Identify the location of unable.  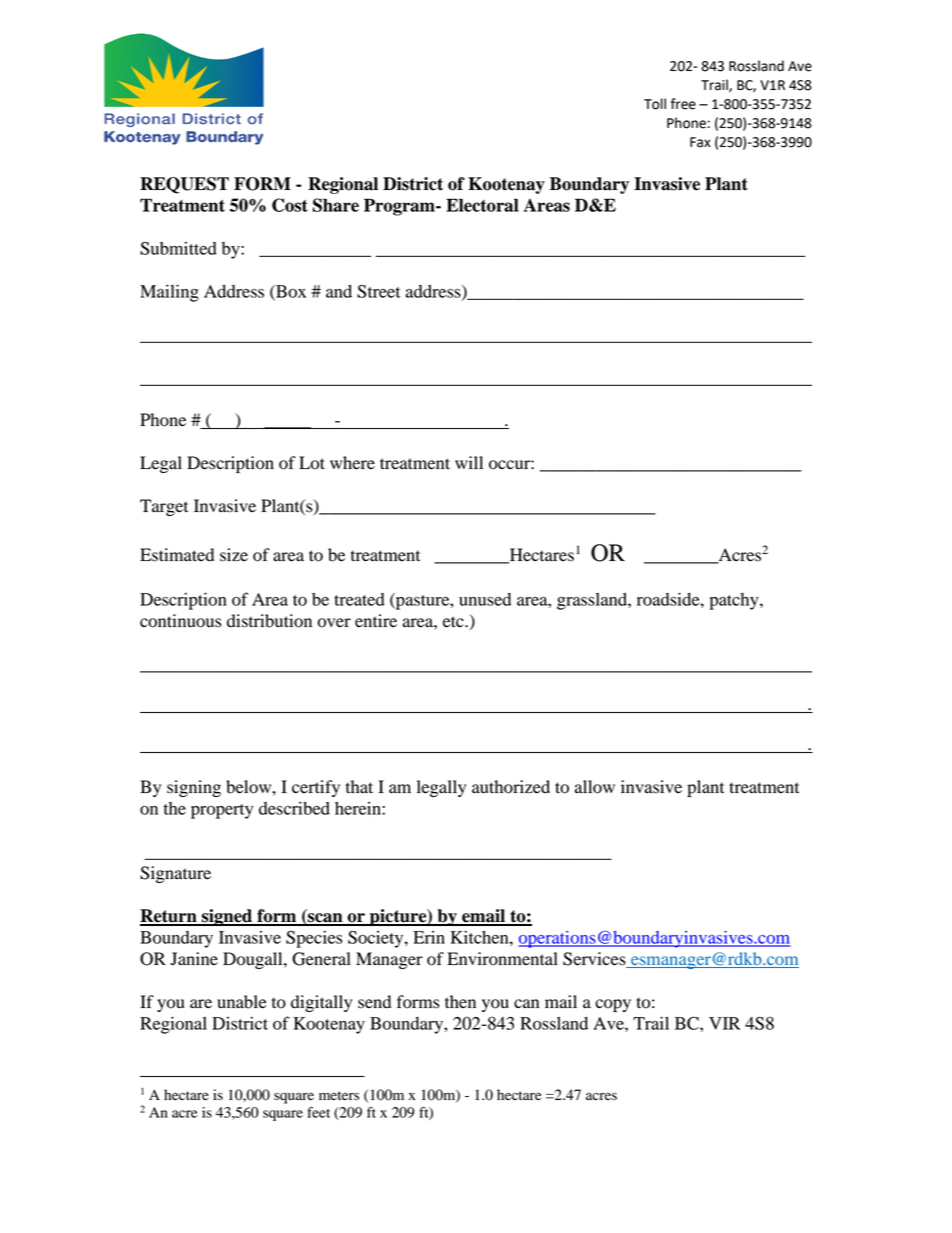
(242, 1002).
